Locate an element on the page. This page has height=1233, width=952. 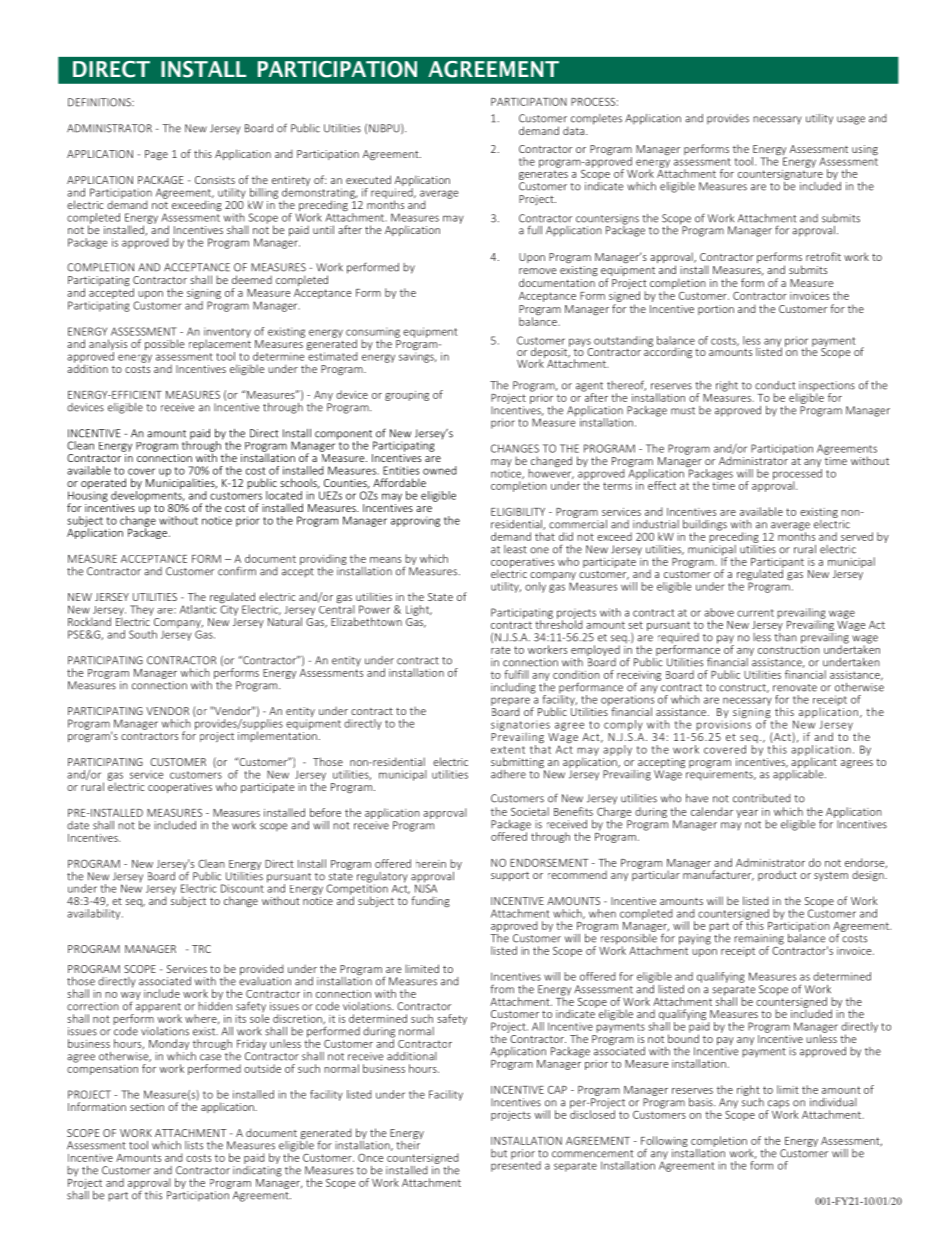
caps is located at coordinates (777, 1105).
